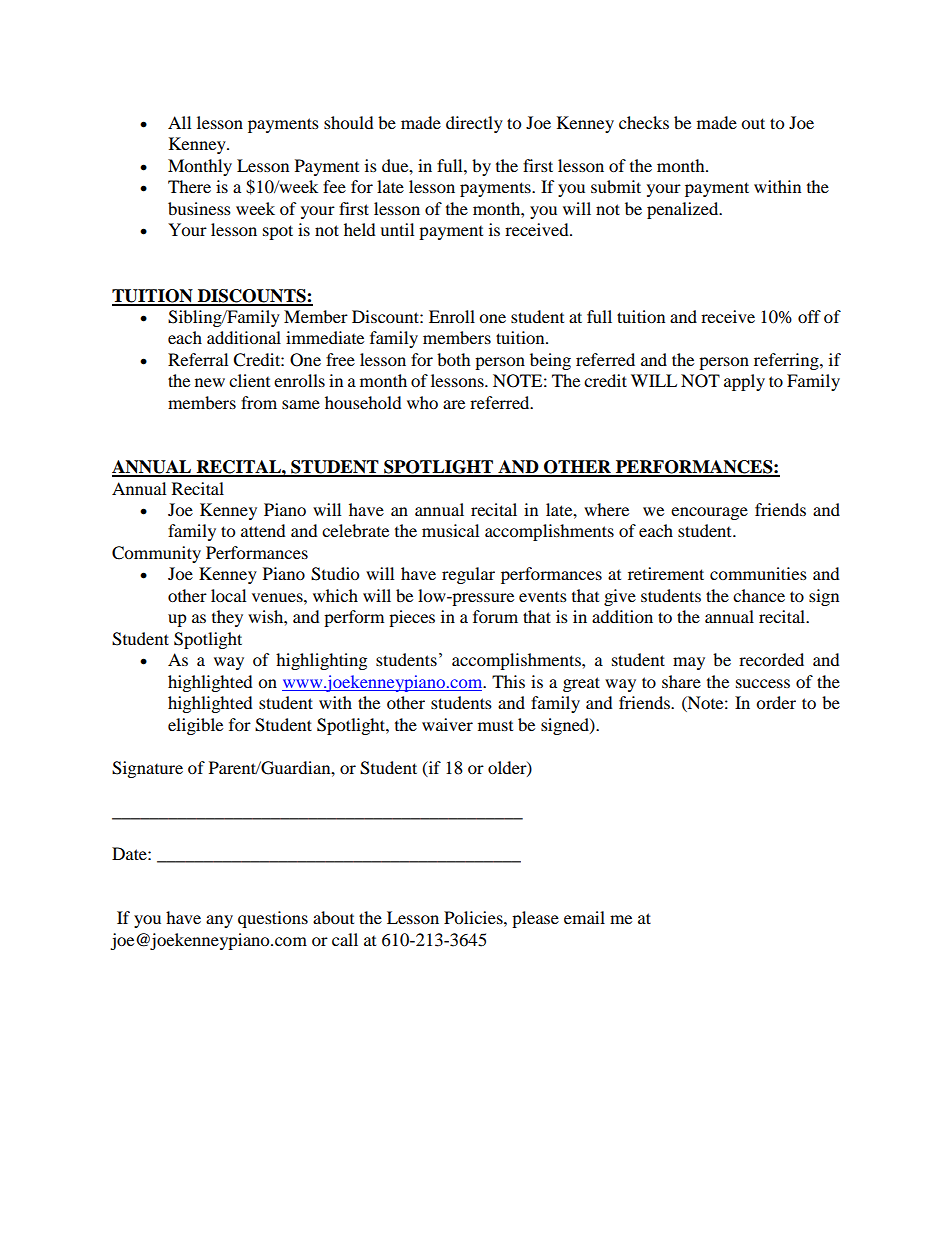 This image has width=952, height=1233. I want to click on forum, so click(495, 616).
